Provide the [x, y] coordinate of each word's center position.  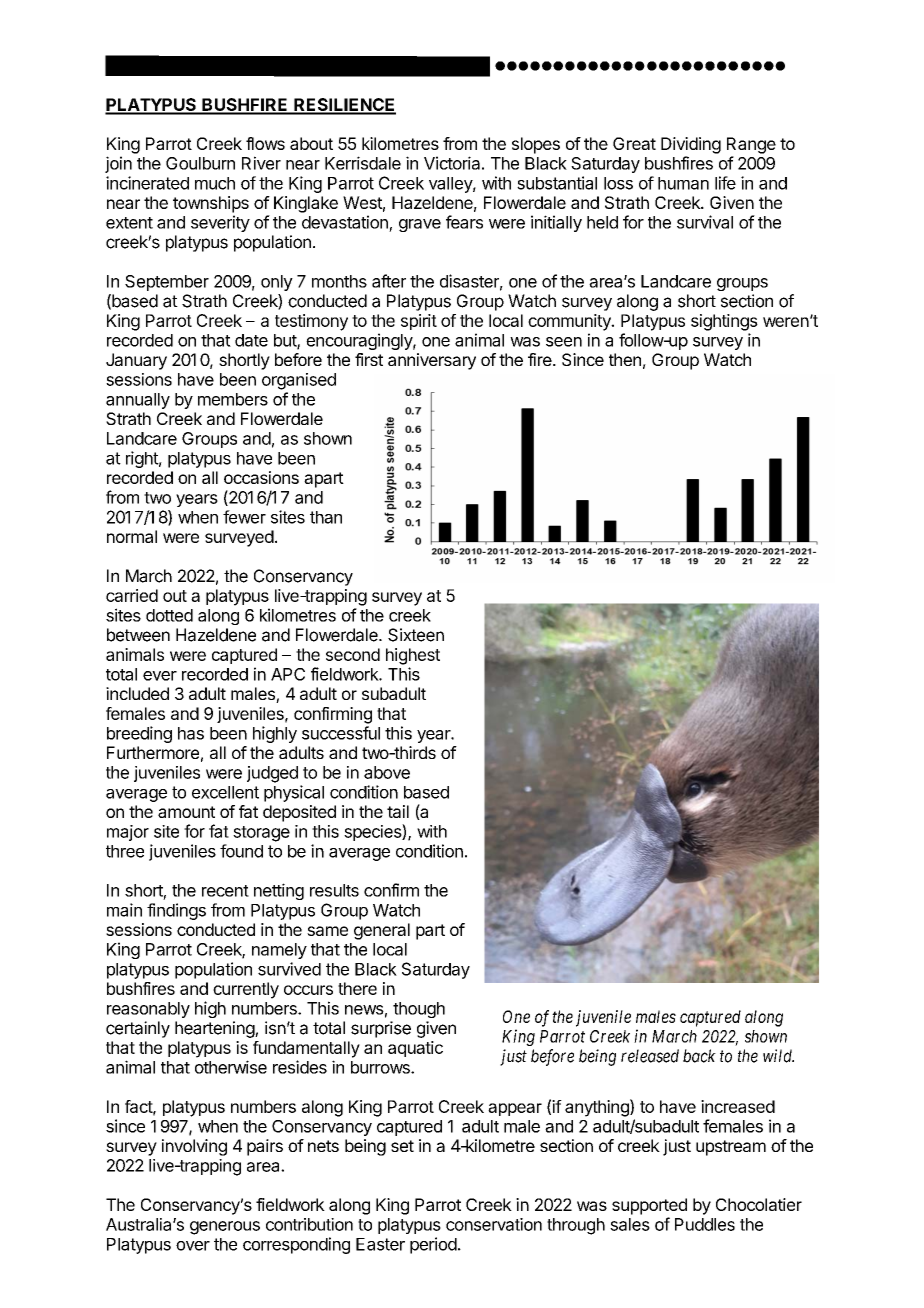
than [326, 517]
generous [225, 1228]
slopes [536, 145]
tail [398, 811]
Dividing [691, 145]
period [433, 1245]
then [625, 359]
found [241, 851]
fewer [244, 517]
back [699, 1056]
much [215, 183]
